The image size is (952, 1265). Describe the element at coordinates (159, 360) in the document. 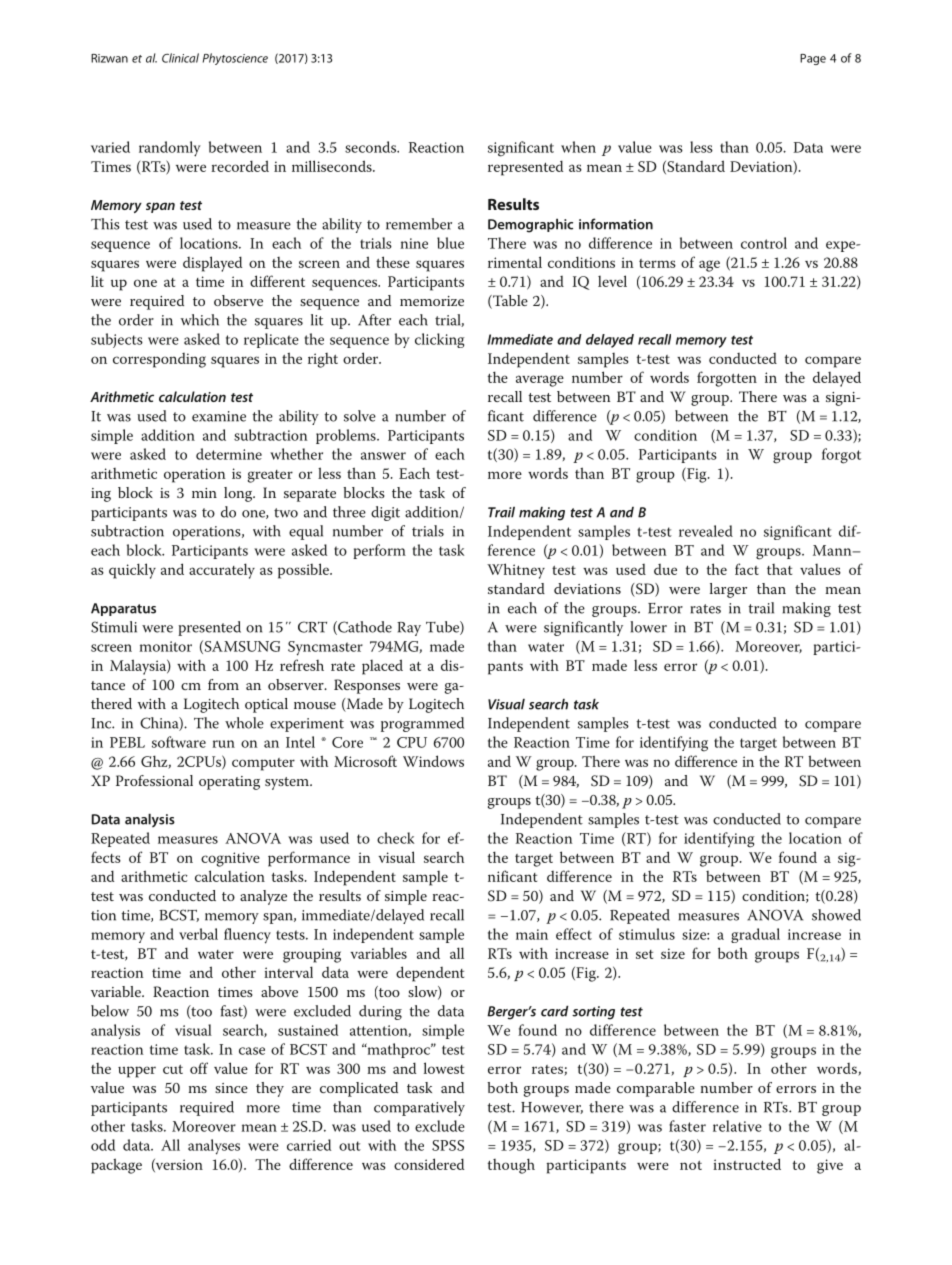

I see `corresponding` at that location.
